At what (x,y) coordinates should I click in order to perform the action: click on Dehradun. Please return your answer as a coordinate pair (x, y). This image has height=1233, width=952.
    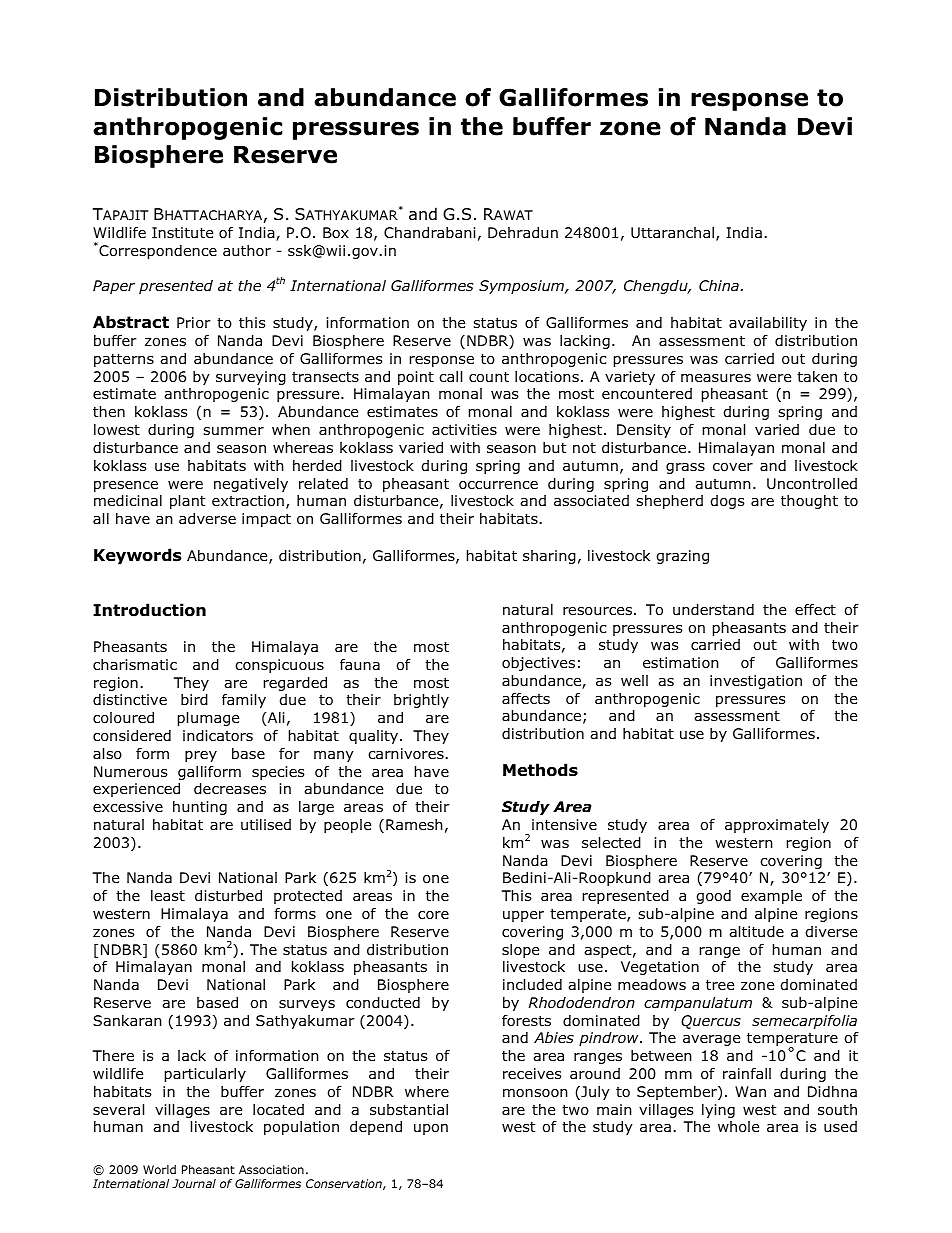
    Looking at the image, I should click on (523, 233).
